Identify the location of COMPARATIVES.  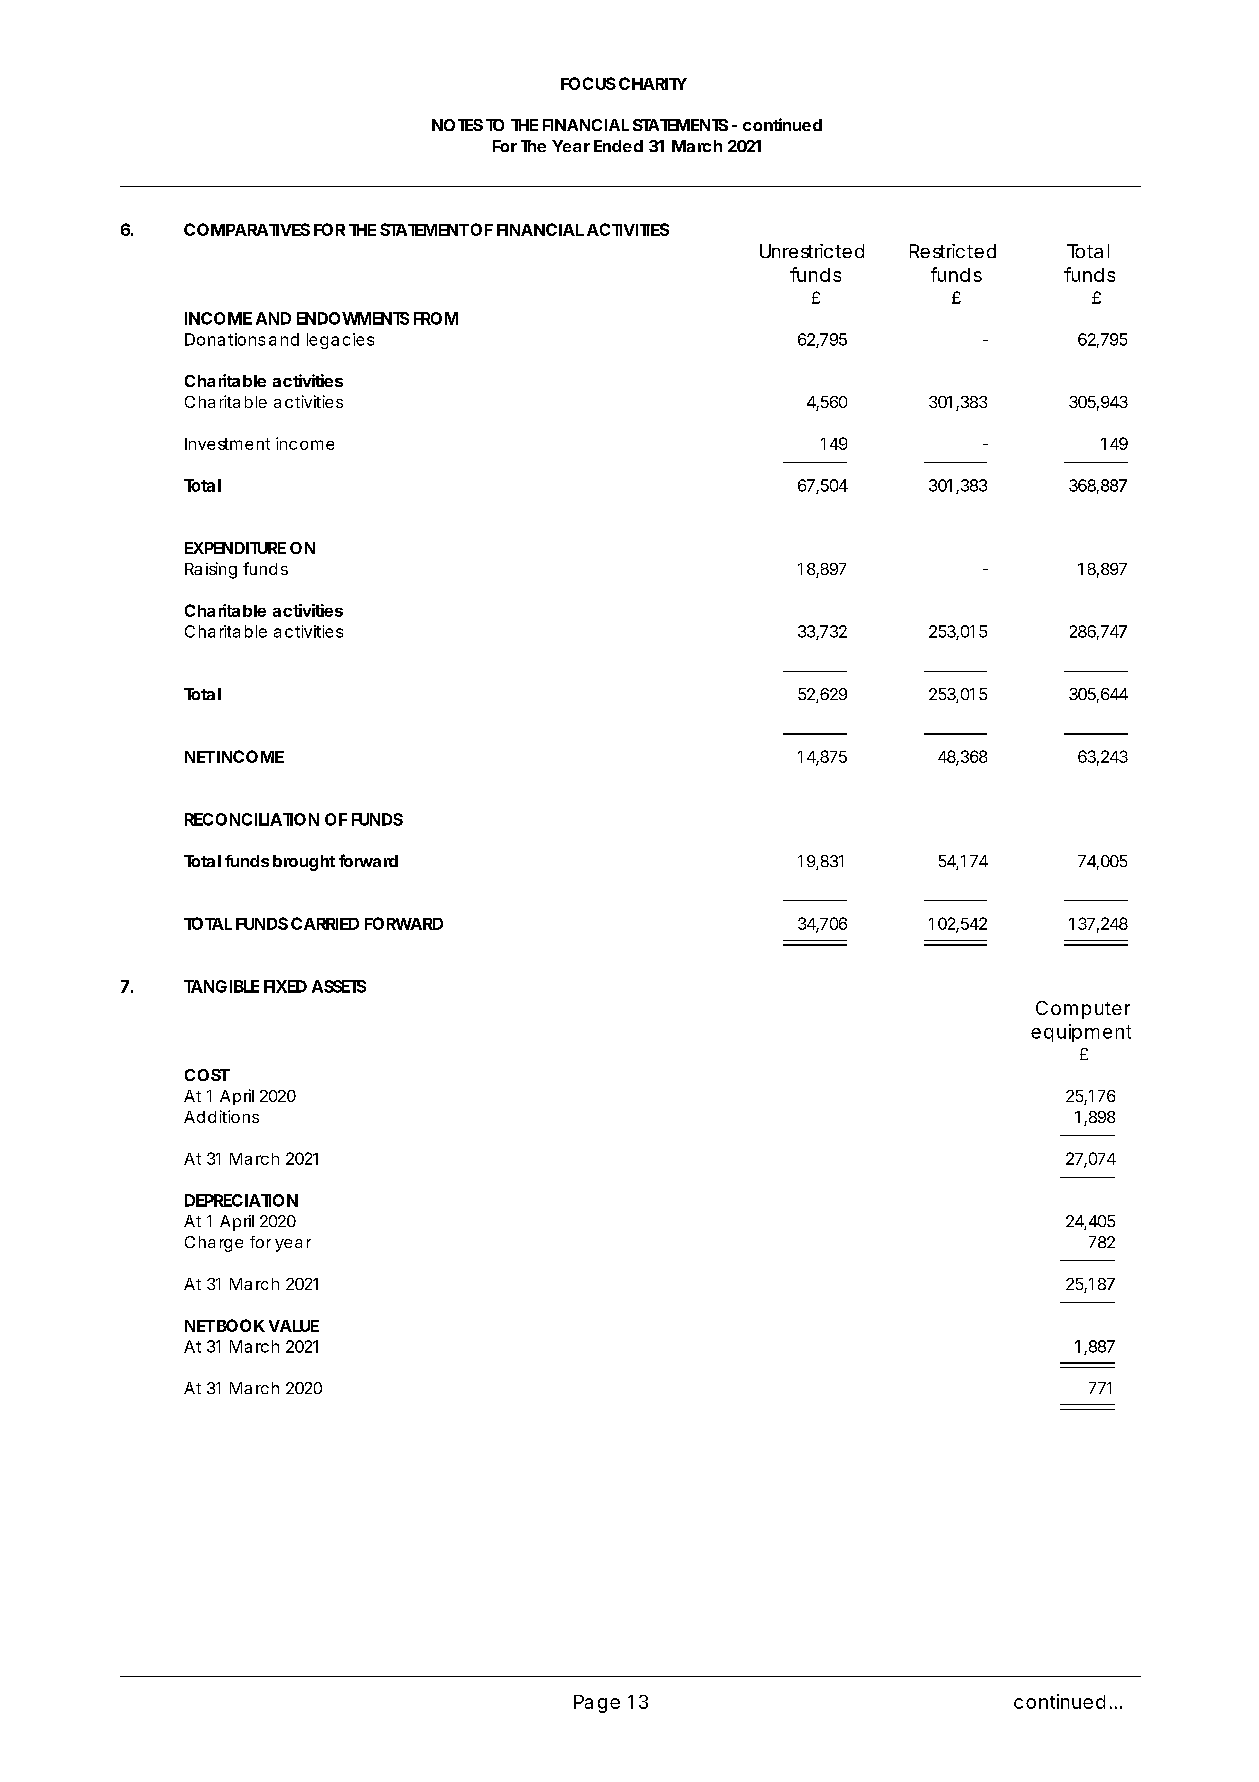
(247, 229).
